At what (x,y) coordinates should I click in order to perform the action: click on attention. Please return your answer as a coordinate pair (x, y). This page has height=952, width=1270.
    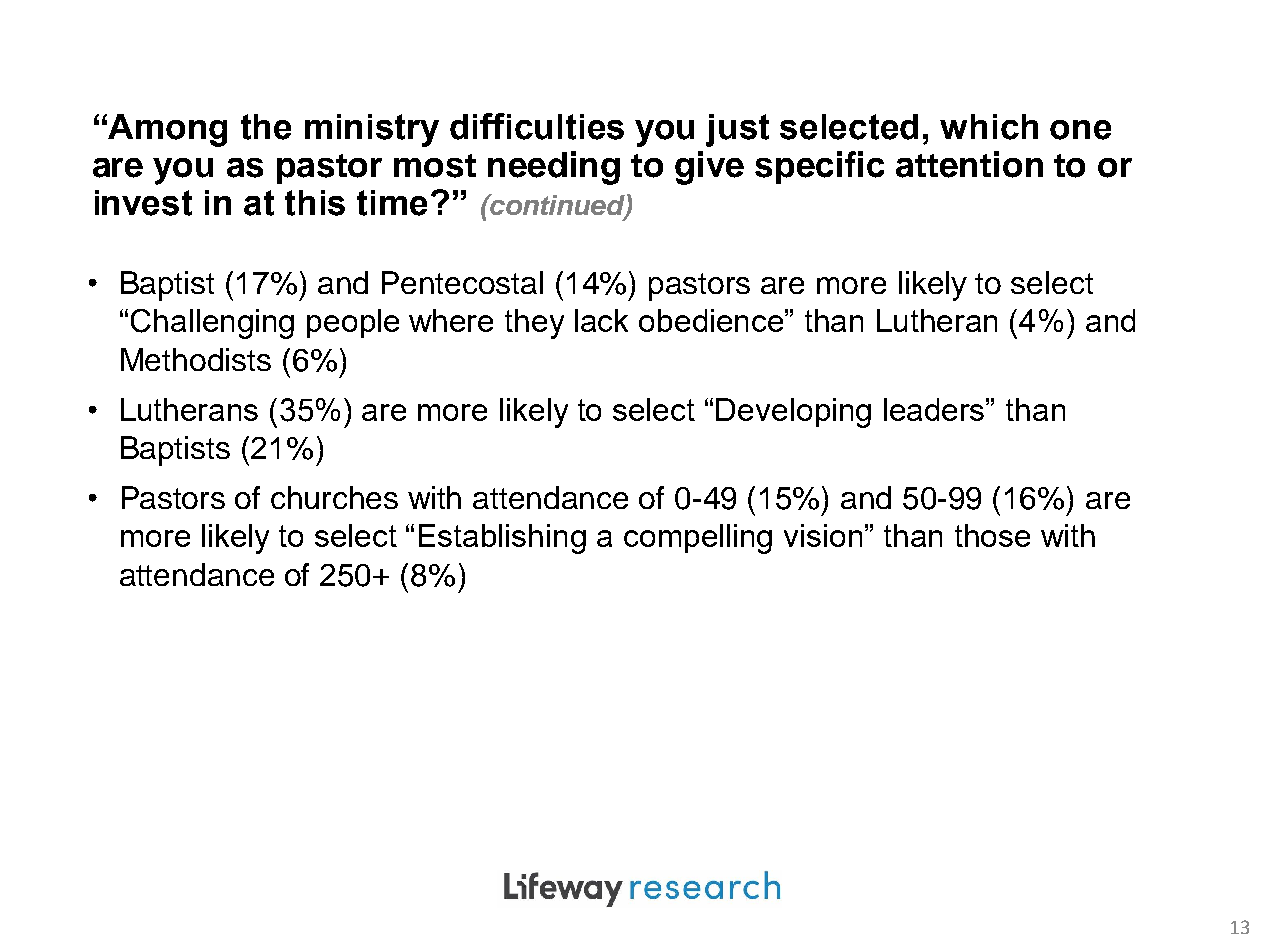
    Looking at the image, I should click on (969, 164).
